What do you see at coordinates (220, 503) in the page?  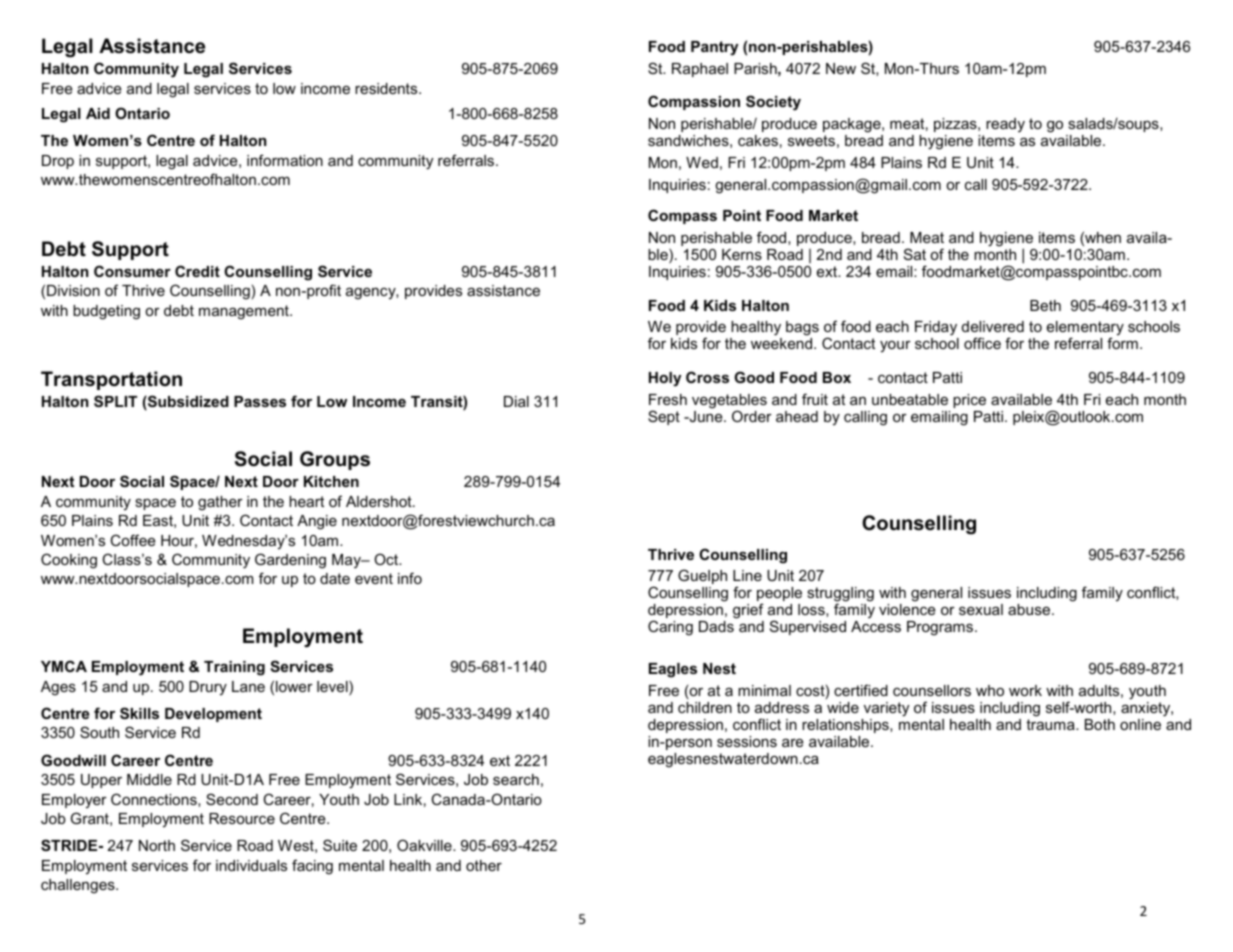 I see `gather` at bounding box center [220, 503].
